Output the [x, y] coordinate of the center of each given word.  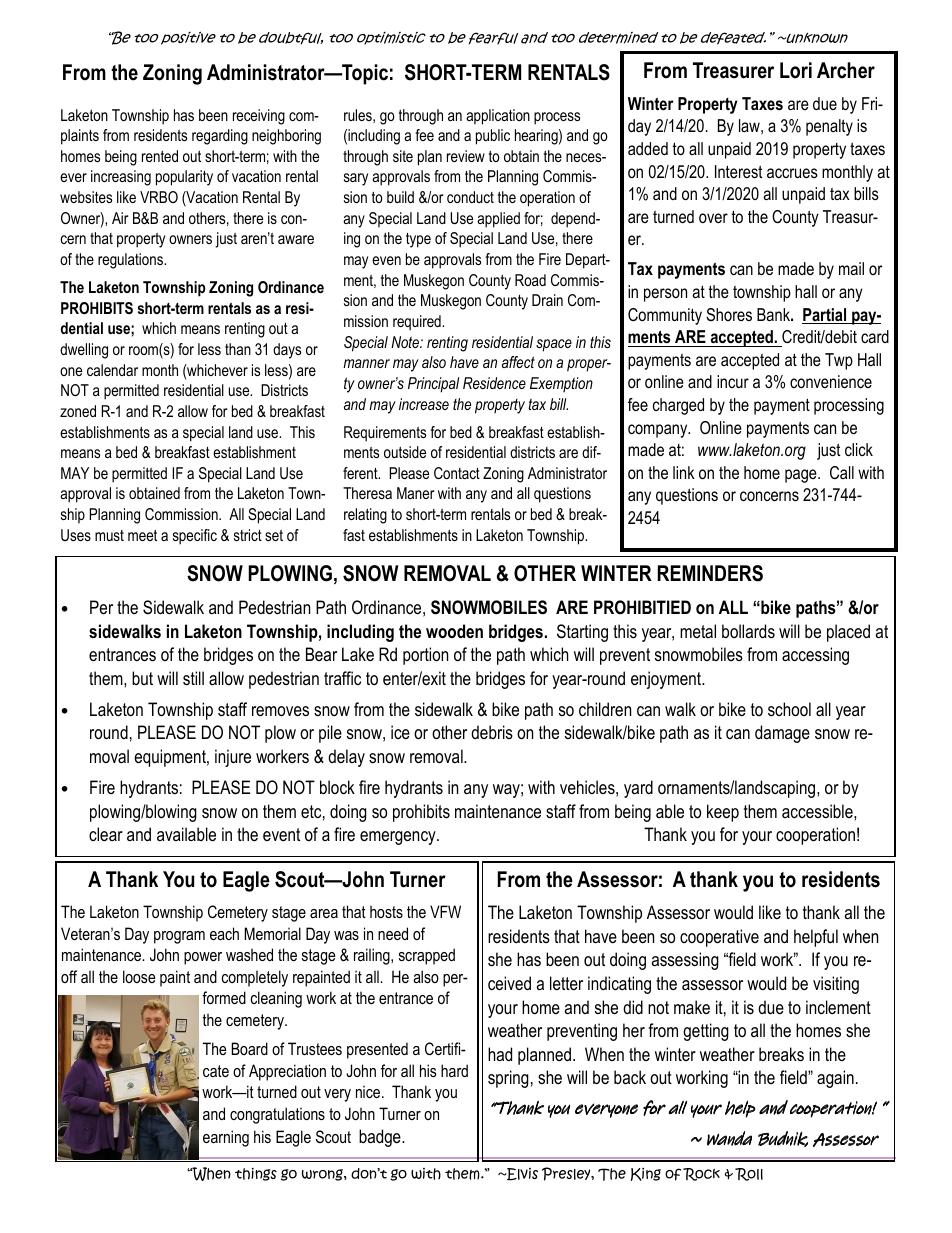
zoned [78, 411]
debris [492, 732]
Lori [796, 70]
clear [106, 834]
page [802, 476]
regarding [220, 137]
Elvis [521, 1174]
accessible [818, 811]
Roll [749, 1174]
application [498, 117]
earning [226, 1138]
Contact [457, 473]
